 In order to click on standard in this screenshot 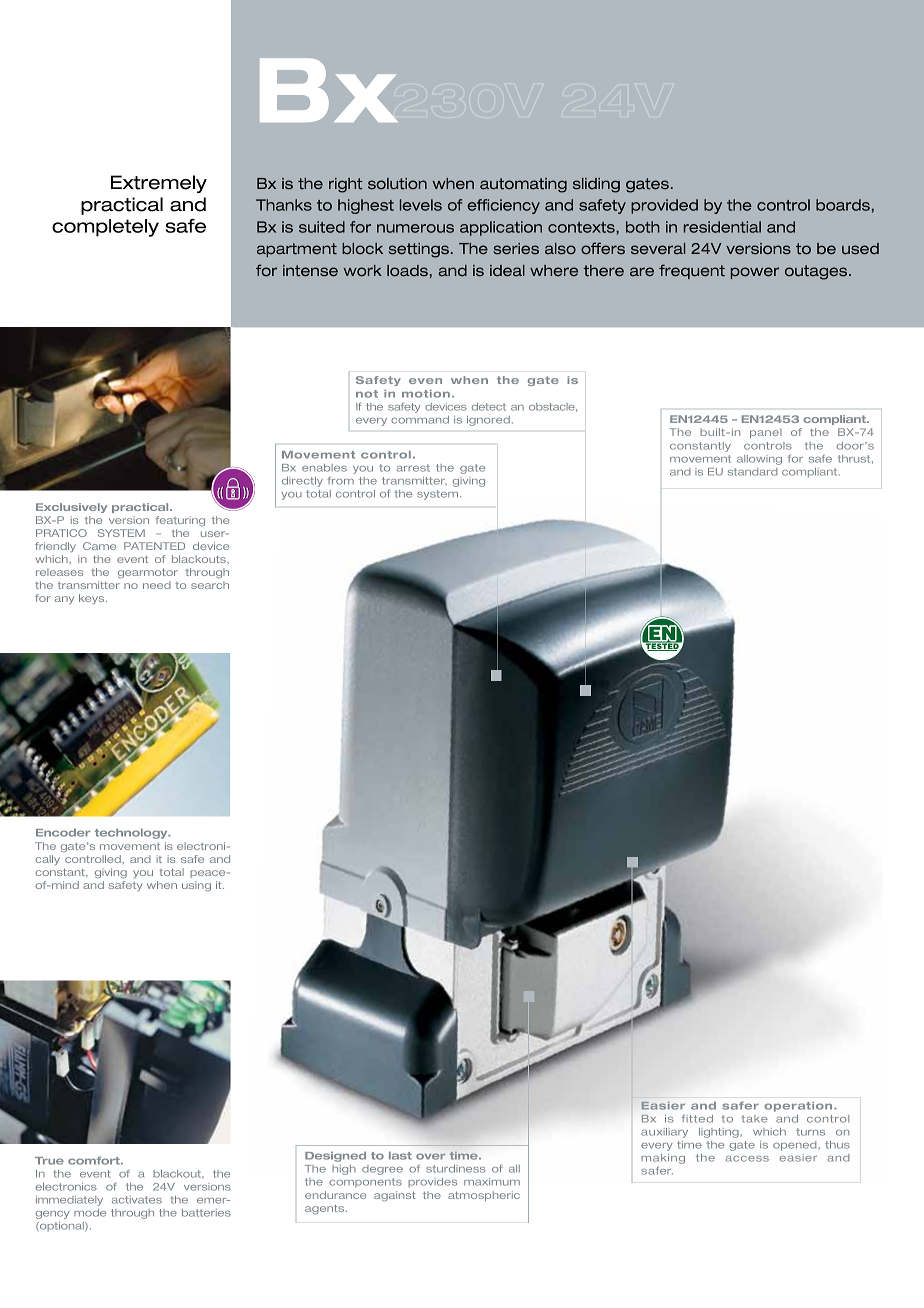, I will do `click(752, 472)`.
